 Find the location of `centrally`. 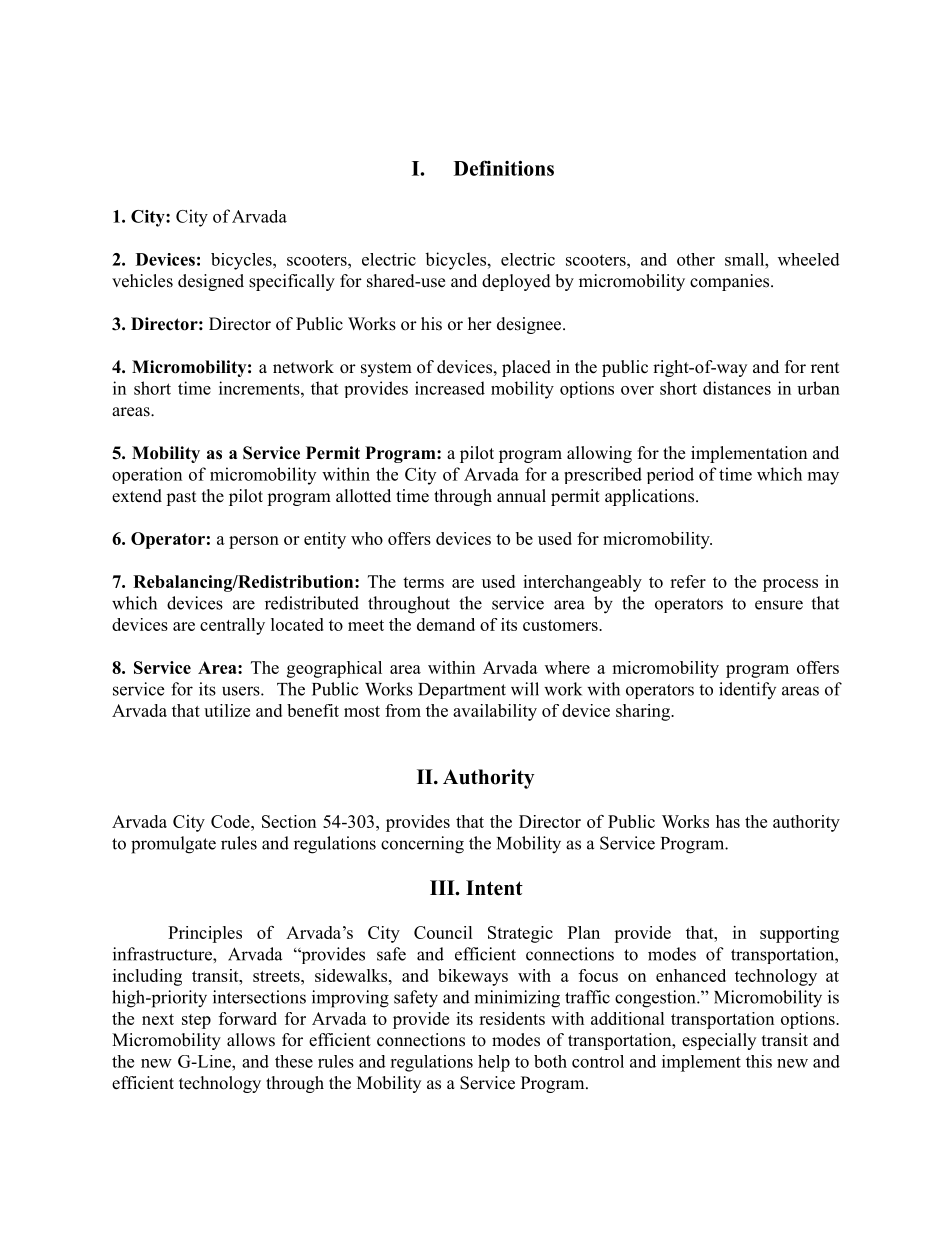

centrally is located at coordinates (232, 626).
